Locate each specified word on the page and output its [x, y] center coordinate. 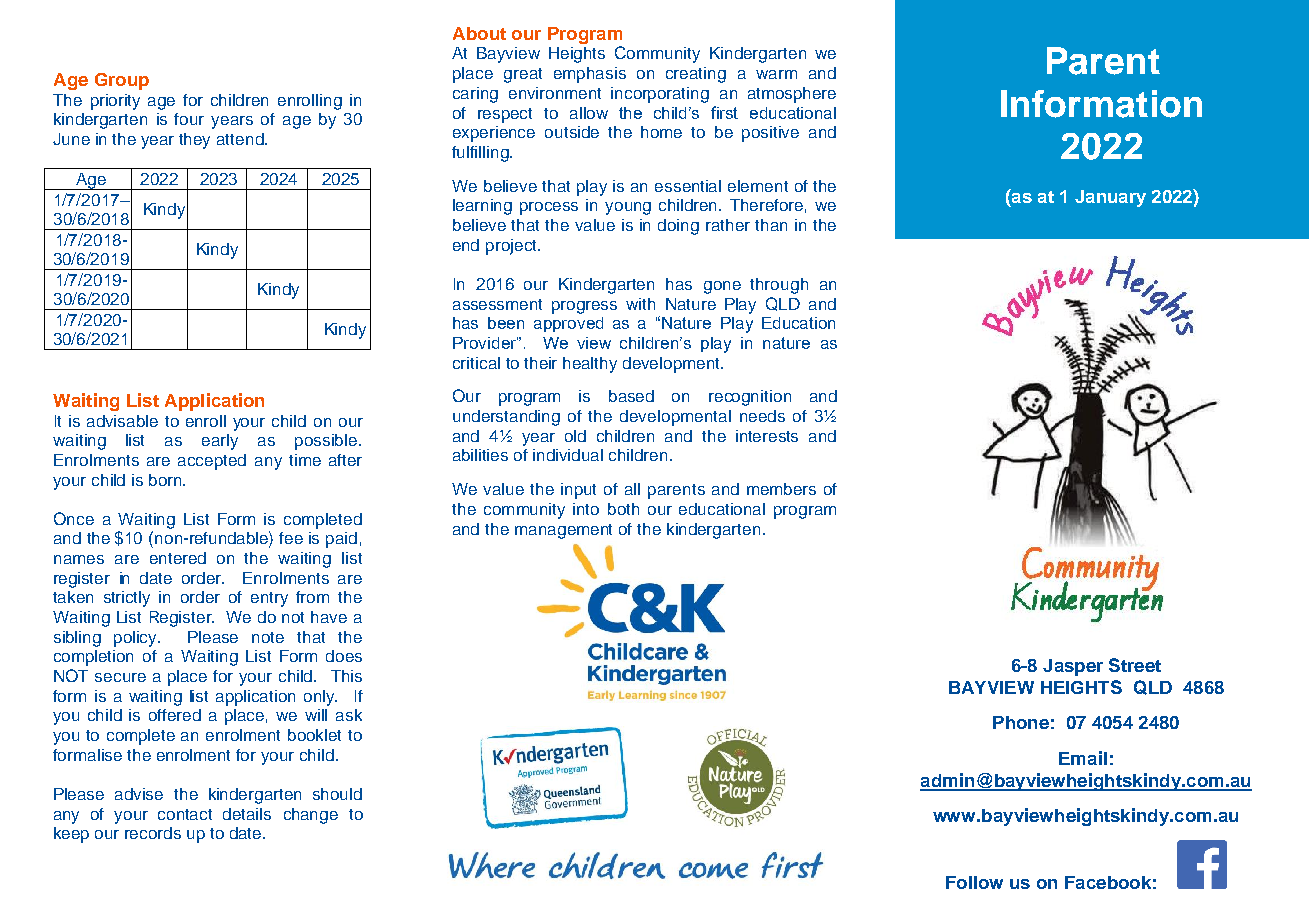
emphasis [590, 75]
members [781, 489]
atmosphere [792, 95]
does [344, 656]
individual [568, 455]
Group [122, 81]
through [779, 286]
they [194, 141]
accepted [212, 462]
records [153, 833]
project [512, 247]
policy [137, 639]
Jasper [1073, 667]
